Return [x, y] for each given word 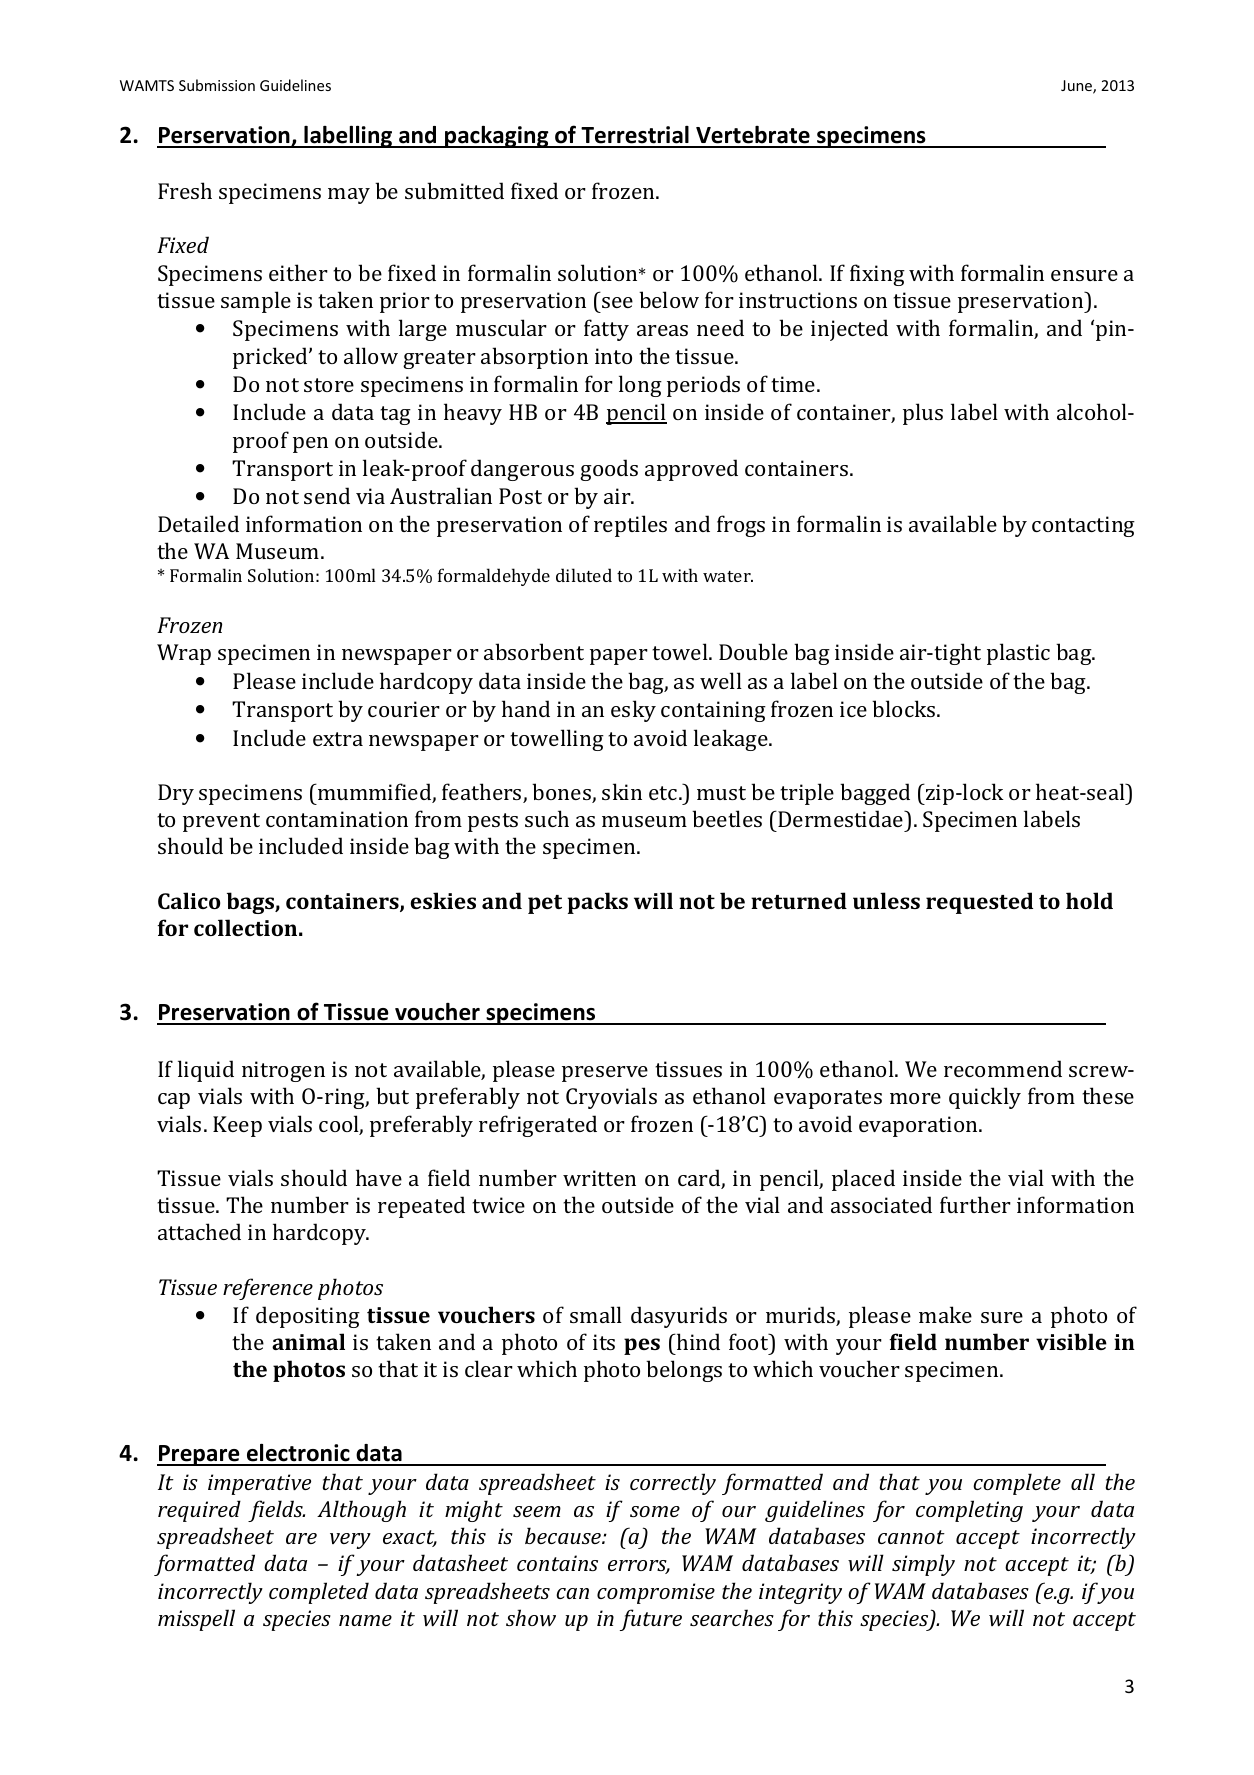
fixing [877, 275]
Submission [217, 85]
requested [979, 903]
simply [923, 1565]
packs [598, 903]
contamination [337, 819]
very [350, 1541]
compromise [656, 1593]
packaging [497, 137]
